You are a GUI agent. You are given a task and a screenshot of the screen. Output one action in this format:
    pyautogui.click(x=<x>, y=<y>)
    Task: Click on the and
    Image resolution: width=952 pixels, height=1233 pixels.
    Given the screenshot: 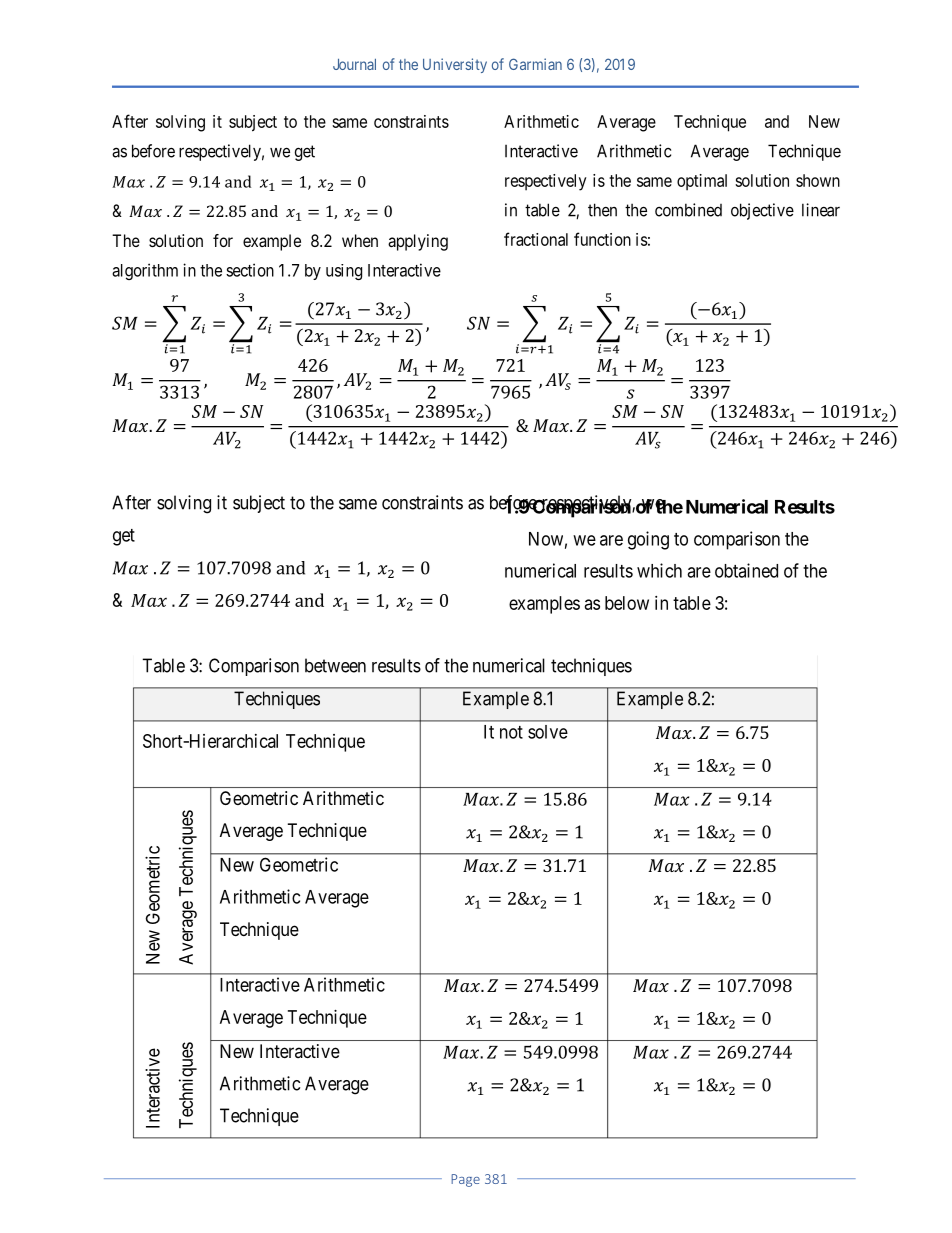 What is the action you would take?
    pyautogui.click(x=777, y=121)
